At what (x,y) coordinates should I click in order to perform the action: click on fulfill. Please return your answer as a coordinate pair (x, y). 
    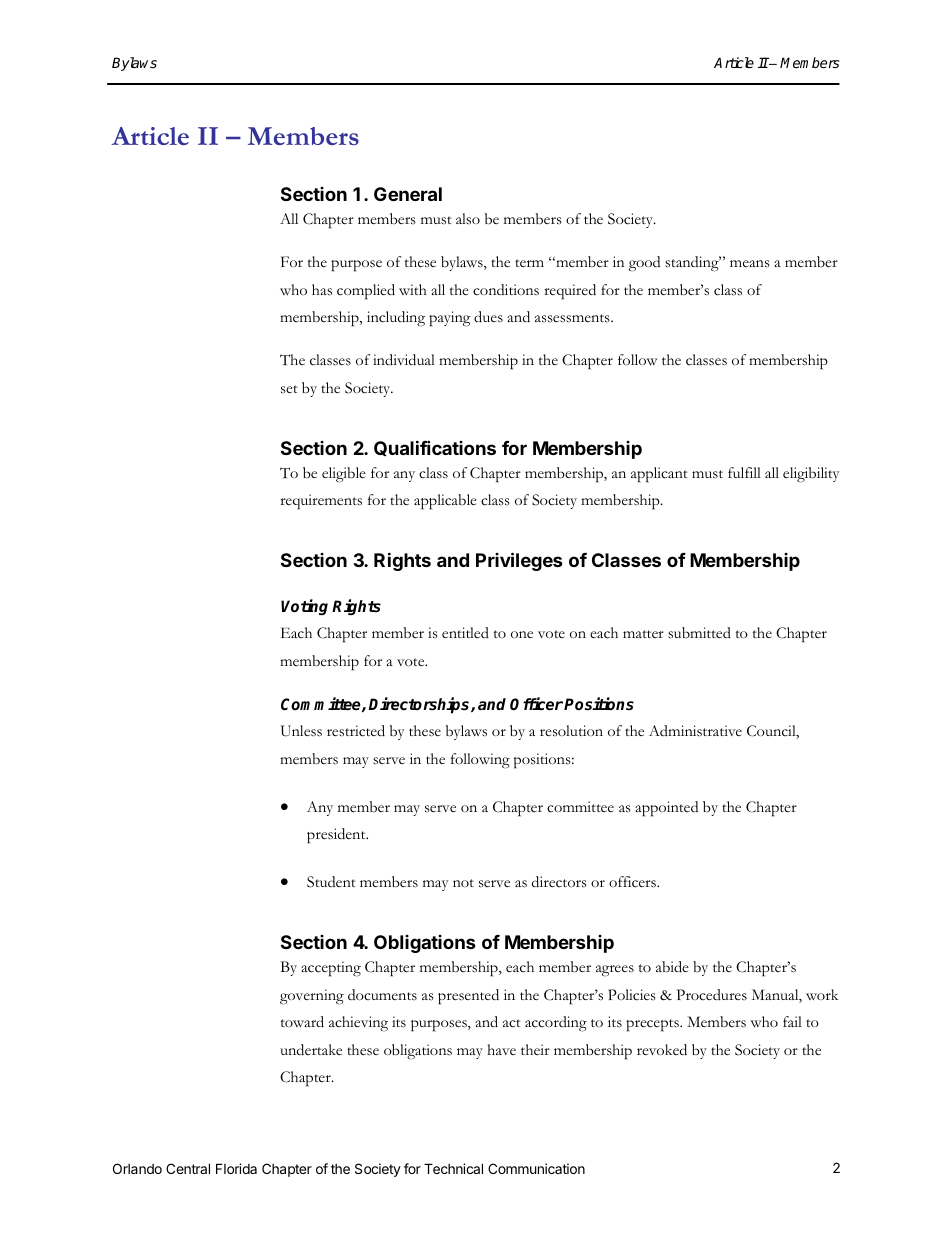
    Looking at the image, I should click on (744, 472).
